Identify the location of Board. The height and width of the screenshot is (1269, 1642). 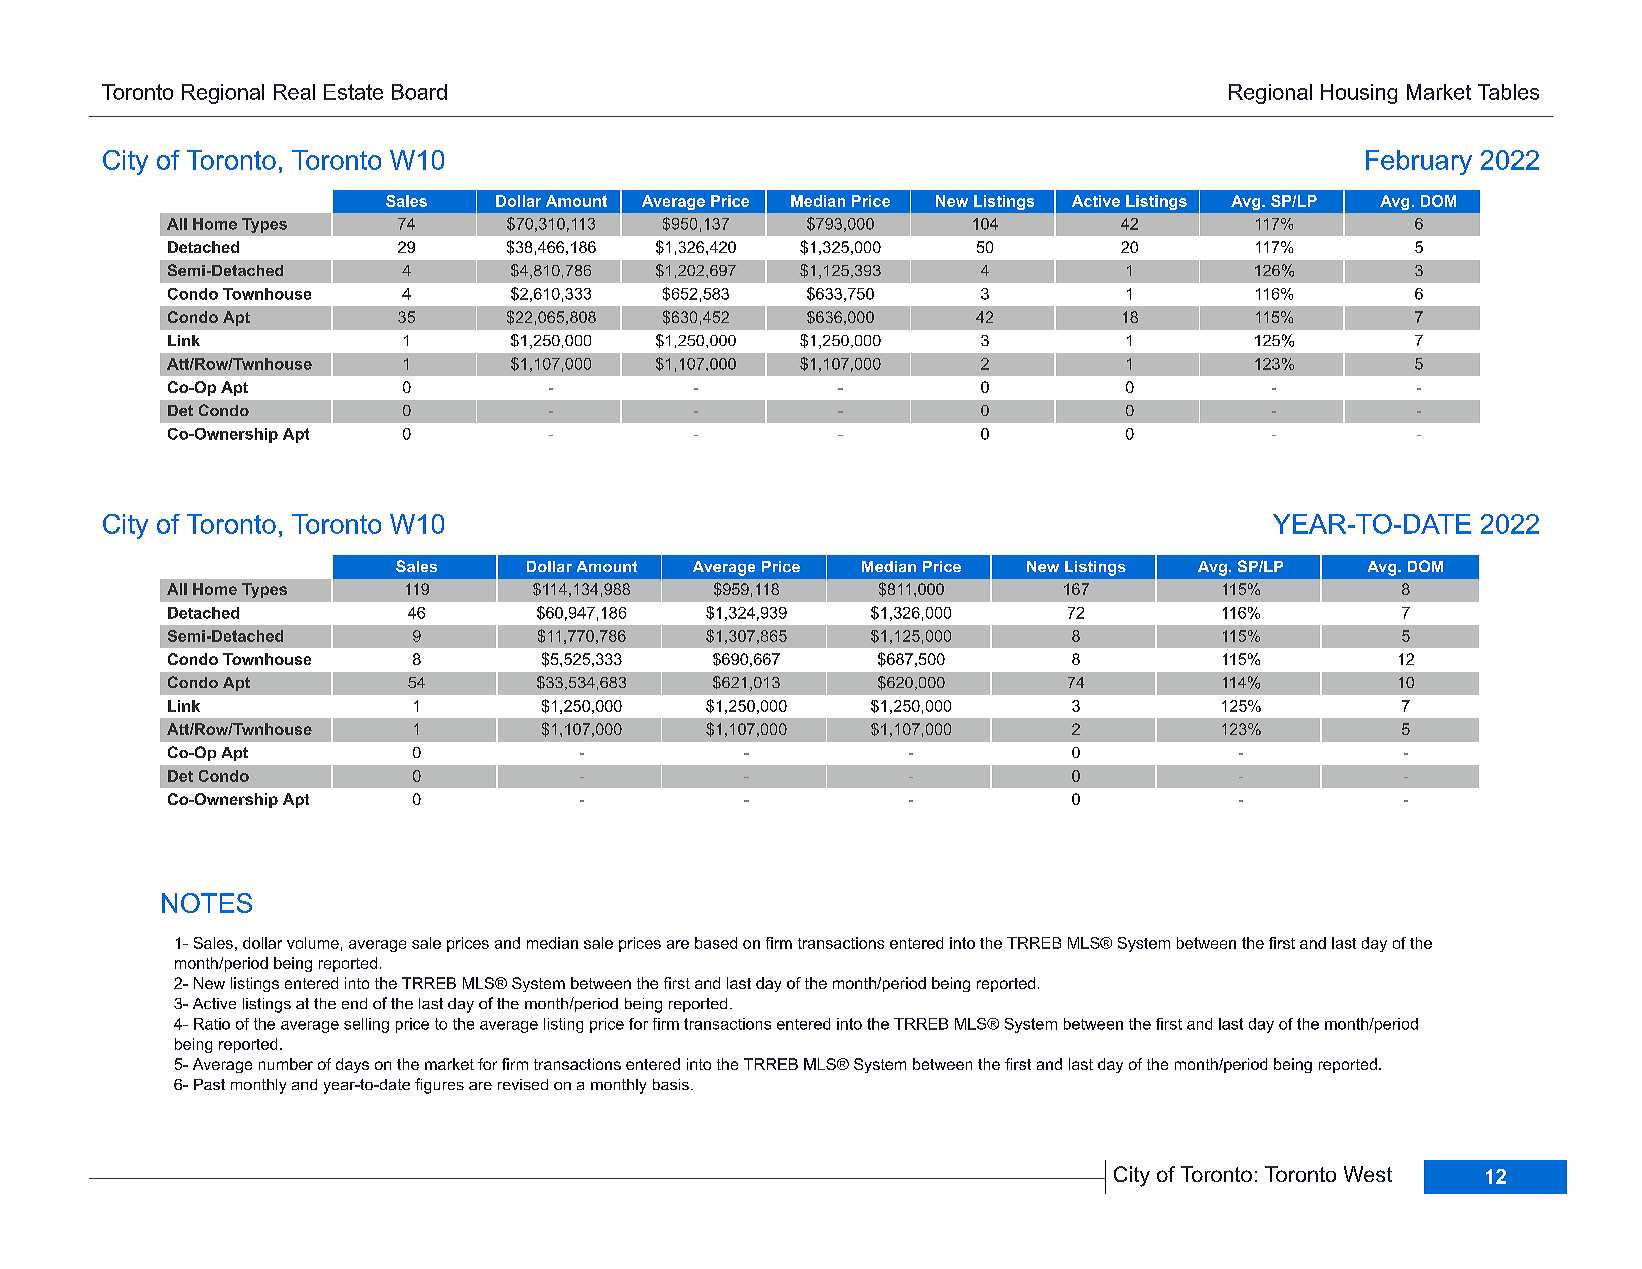
(419, 92).
